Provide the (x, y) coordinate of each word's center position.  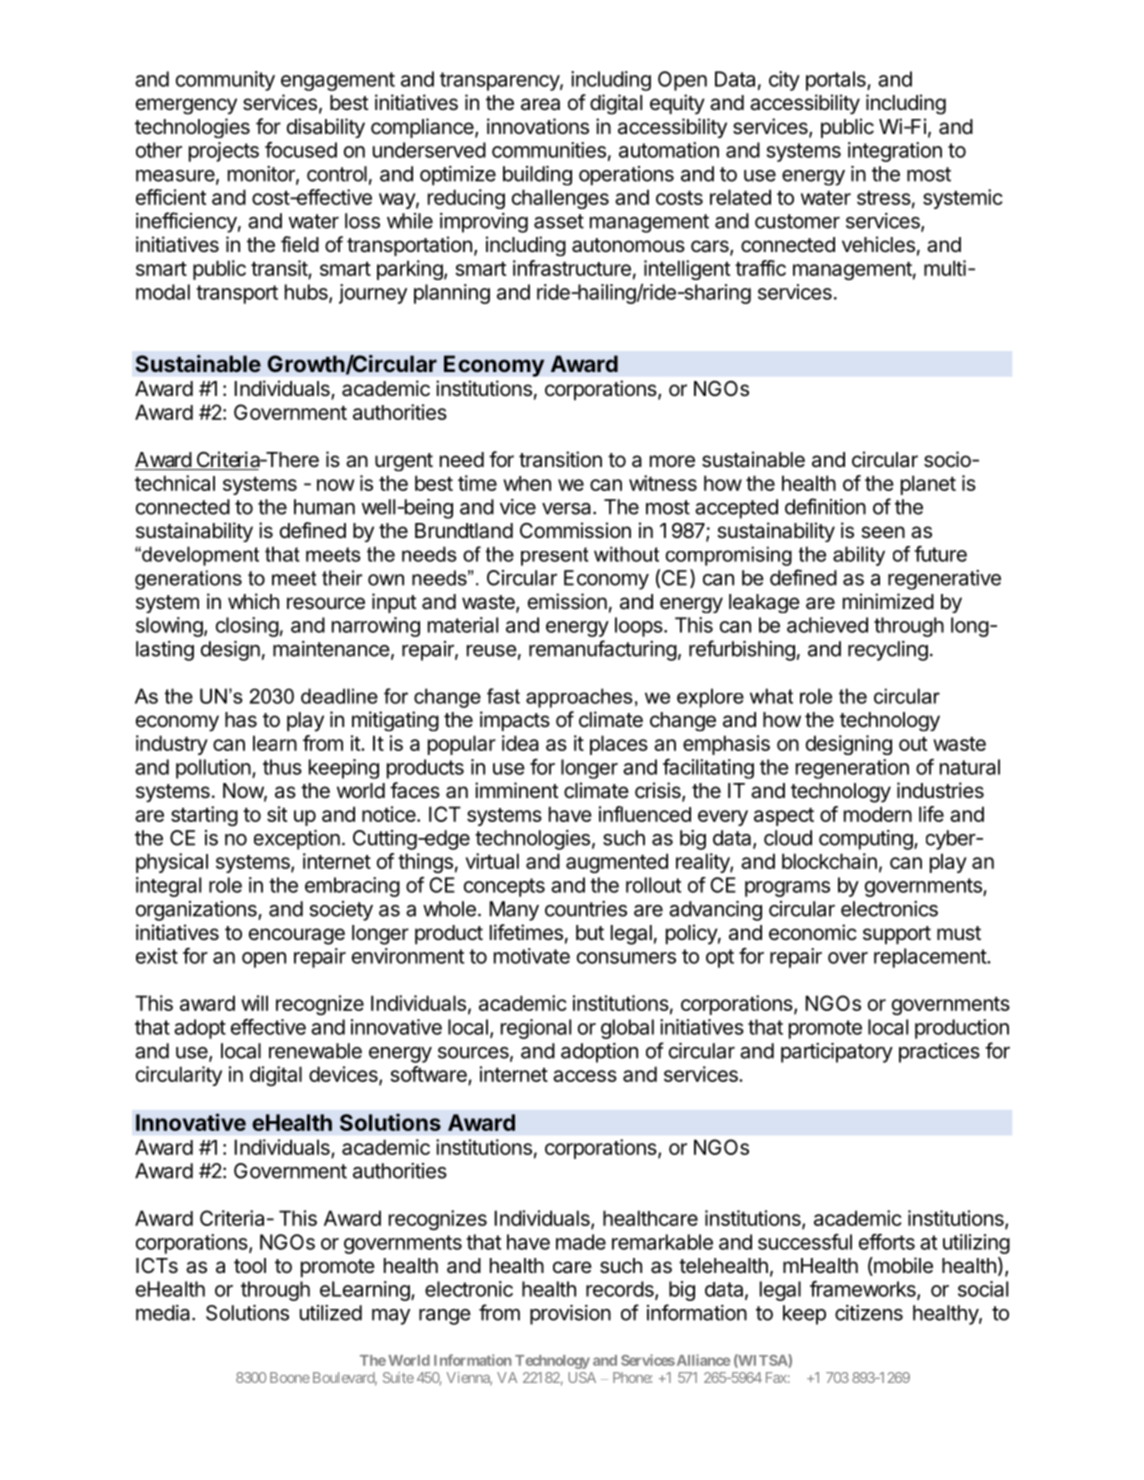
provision (570, 1315)
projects (224, 152)
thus (282, 767)
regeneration (852, 769)
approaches (579, 698)
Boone (290, 1377)
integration (895, 152)
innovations (538, 126)
